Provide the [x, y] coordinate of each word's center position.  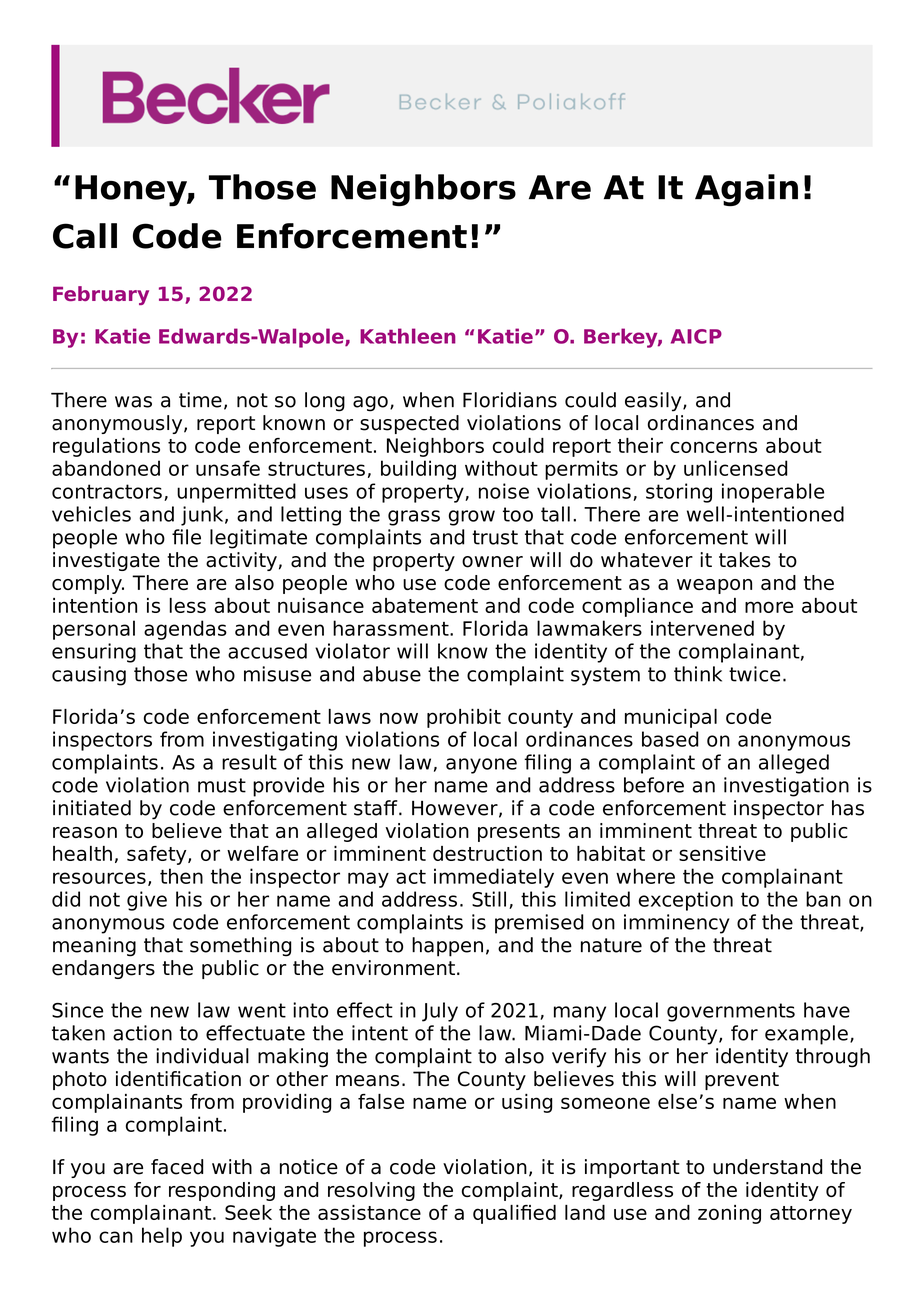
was [133, 402]
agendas [185, 630]
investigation [786, 787]
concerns [713, 447]
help [162, 1237]
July [440, 1012]
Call [85, 236]
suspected [409, 424]
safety [158, 855]
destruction [487, 853]
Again [746, 190]
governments [731, 1012]
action [142, 1033]
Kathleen [408, 336]
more [769, 607]
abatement [425, 605]
